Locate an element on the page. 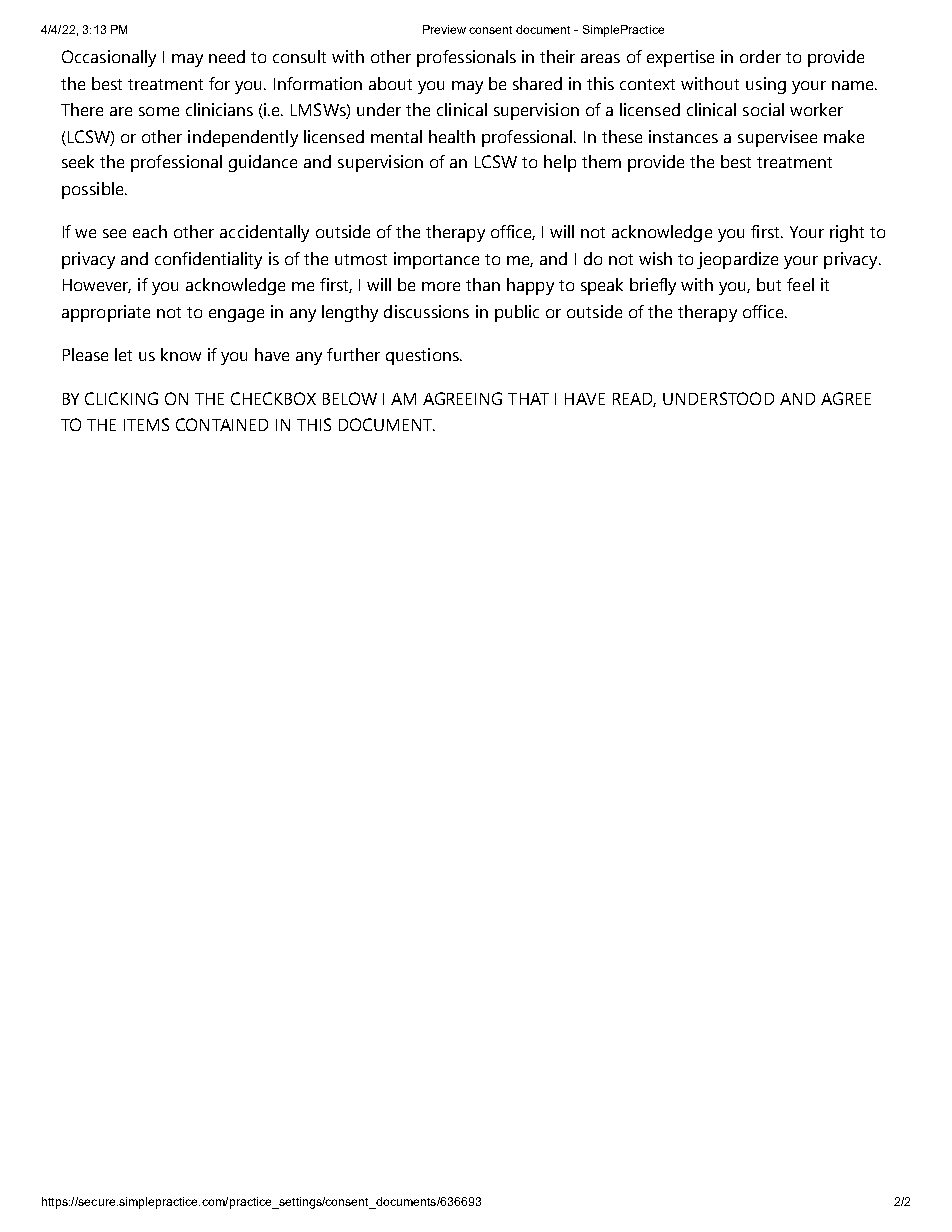 The width and height of the document is (952, 1232). order is located at coordinates (760, 56).
